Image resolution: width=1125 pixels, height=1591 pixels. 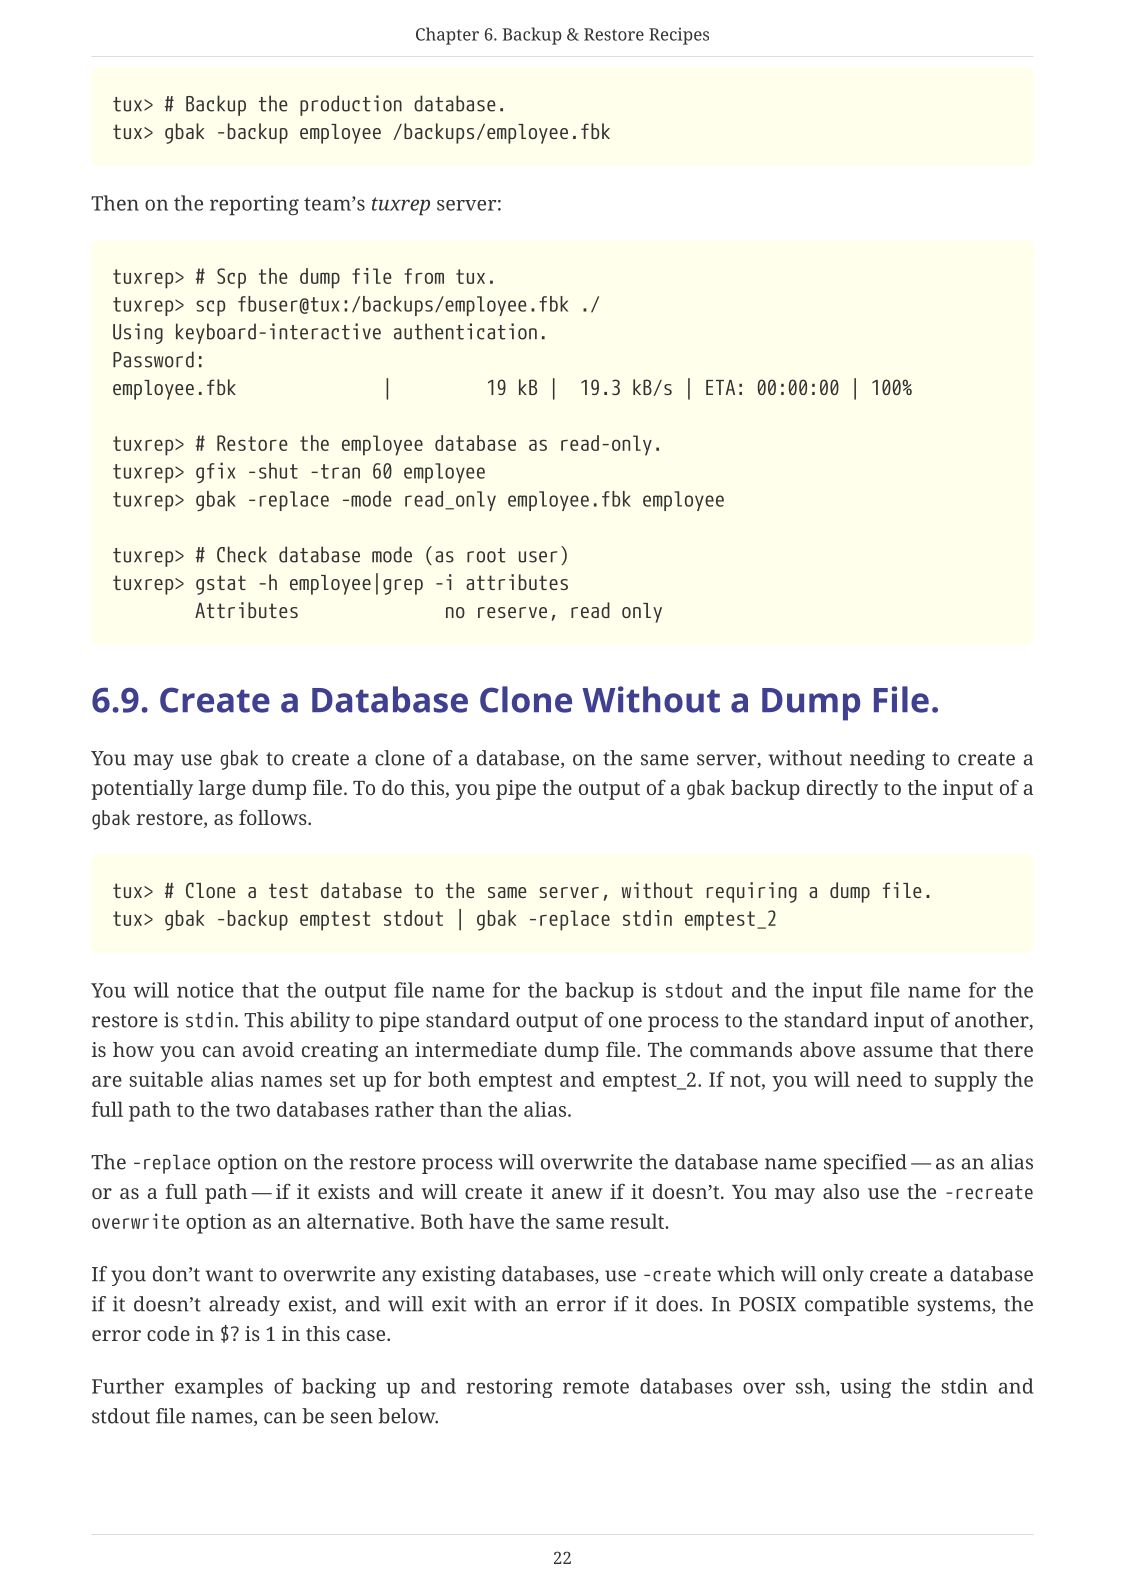 What do you see at coordinates (447, 36) in the screenshot?
I see `Chapter` at bounding box center [447, 36].
